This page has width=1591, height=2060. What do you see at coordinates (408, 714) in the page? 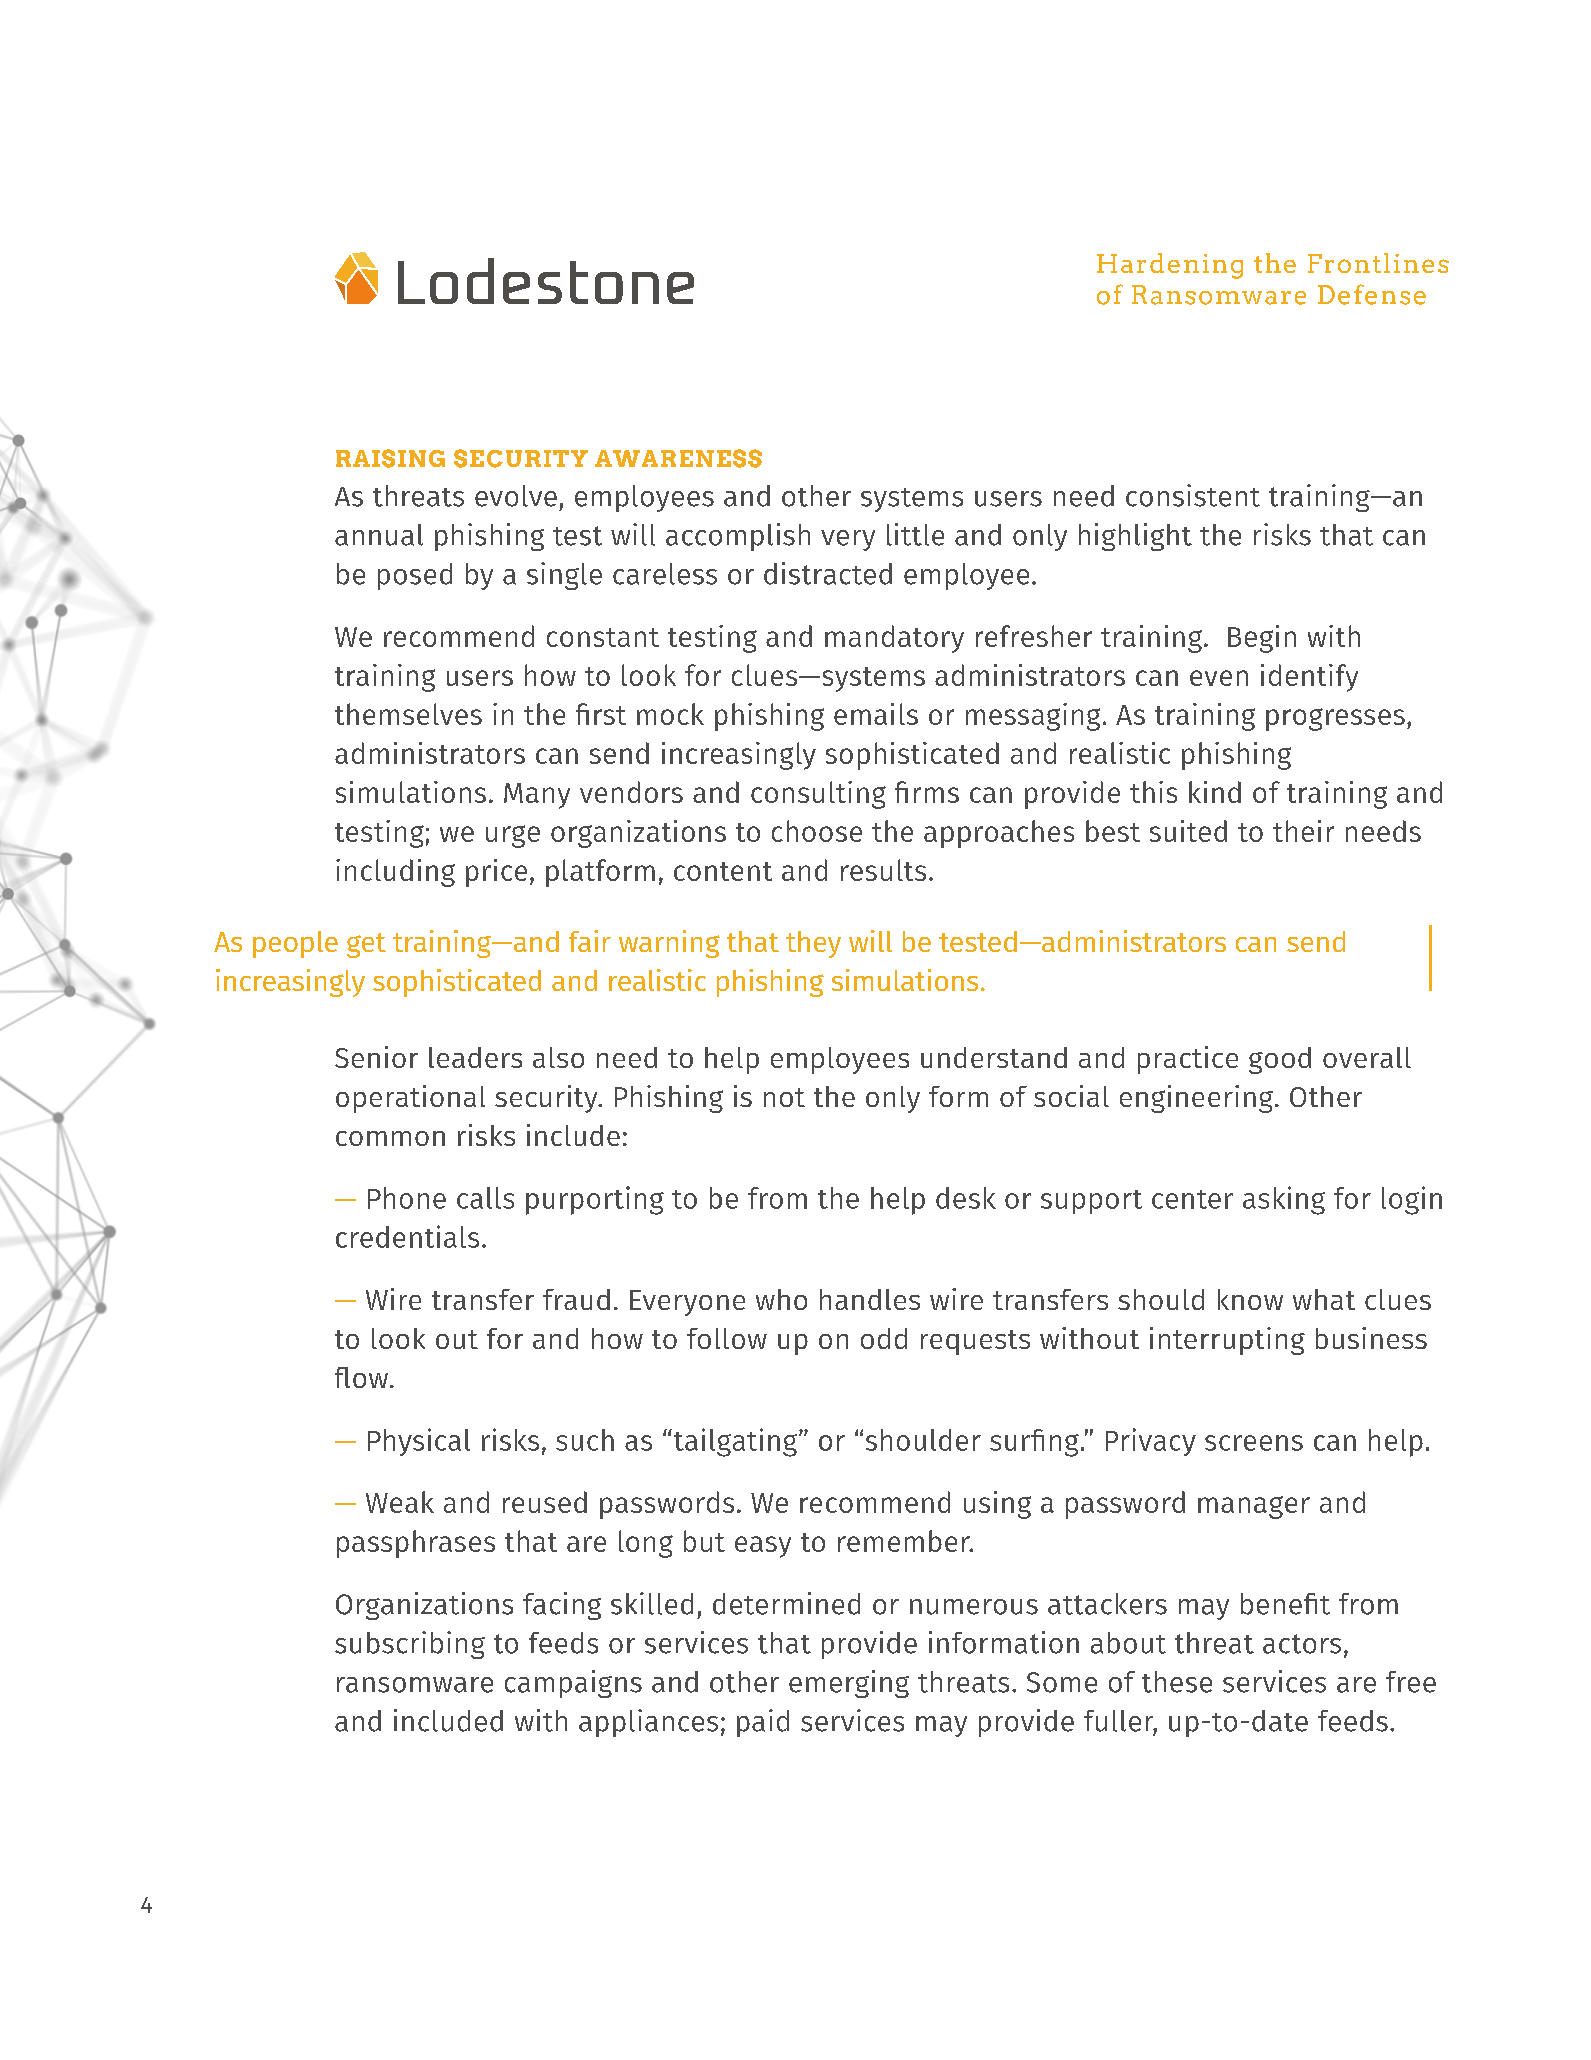
I see `themselves` at bounding box center [408, 714].
